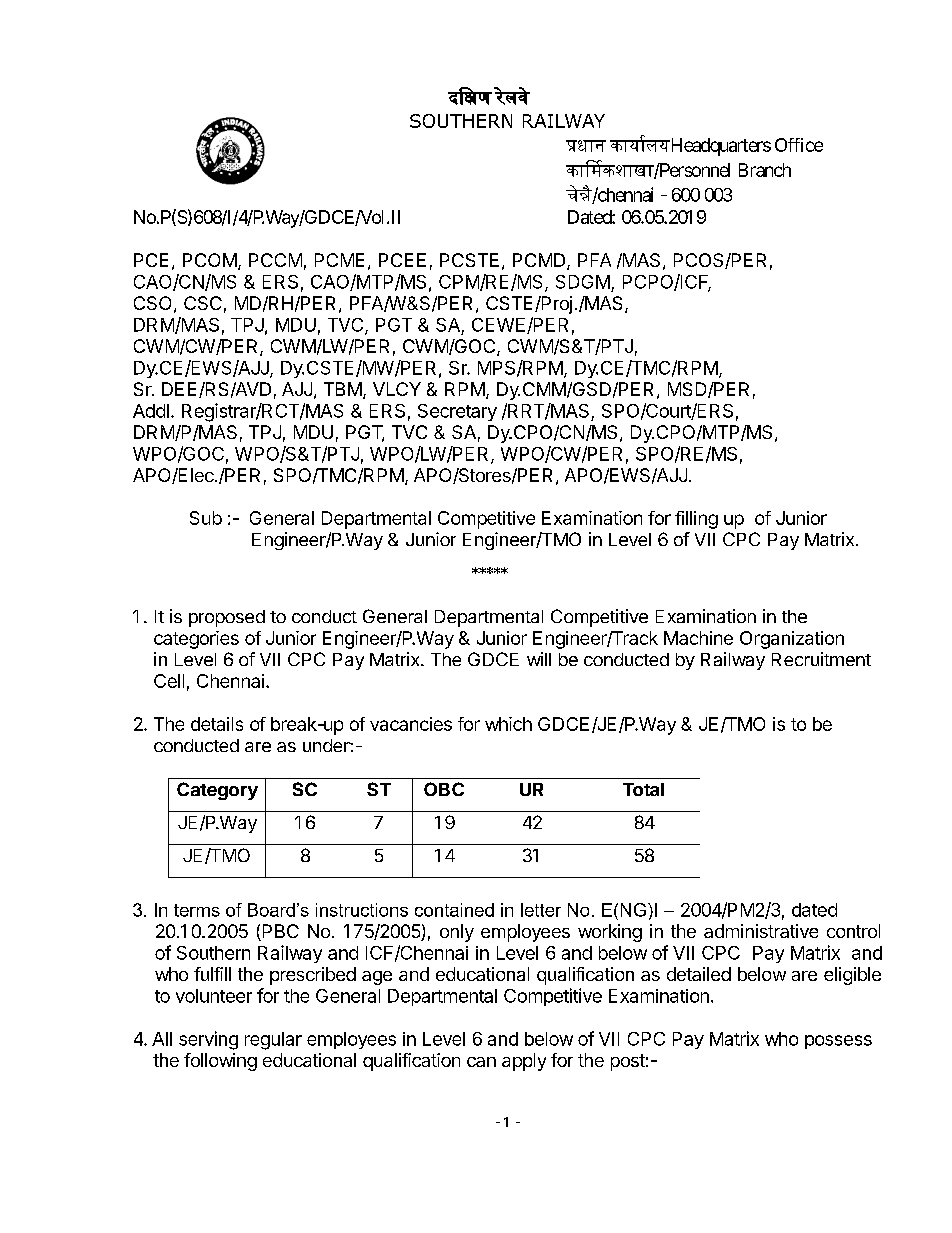 The image size is (952, 1233). I want to click on will, so click(539, 659).
